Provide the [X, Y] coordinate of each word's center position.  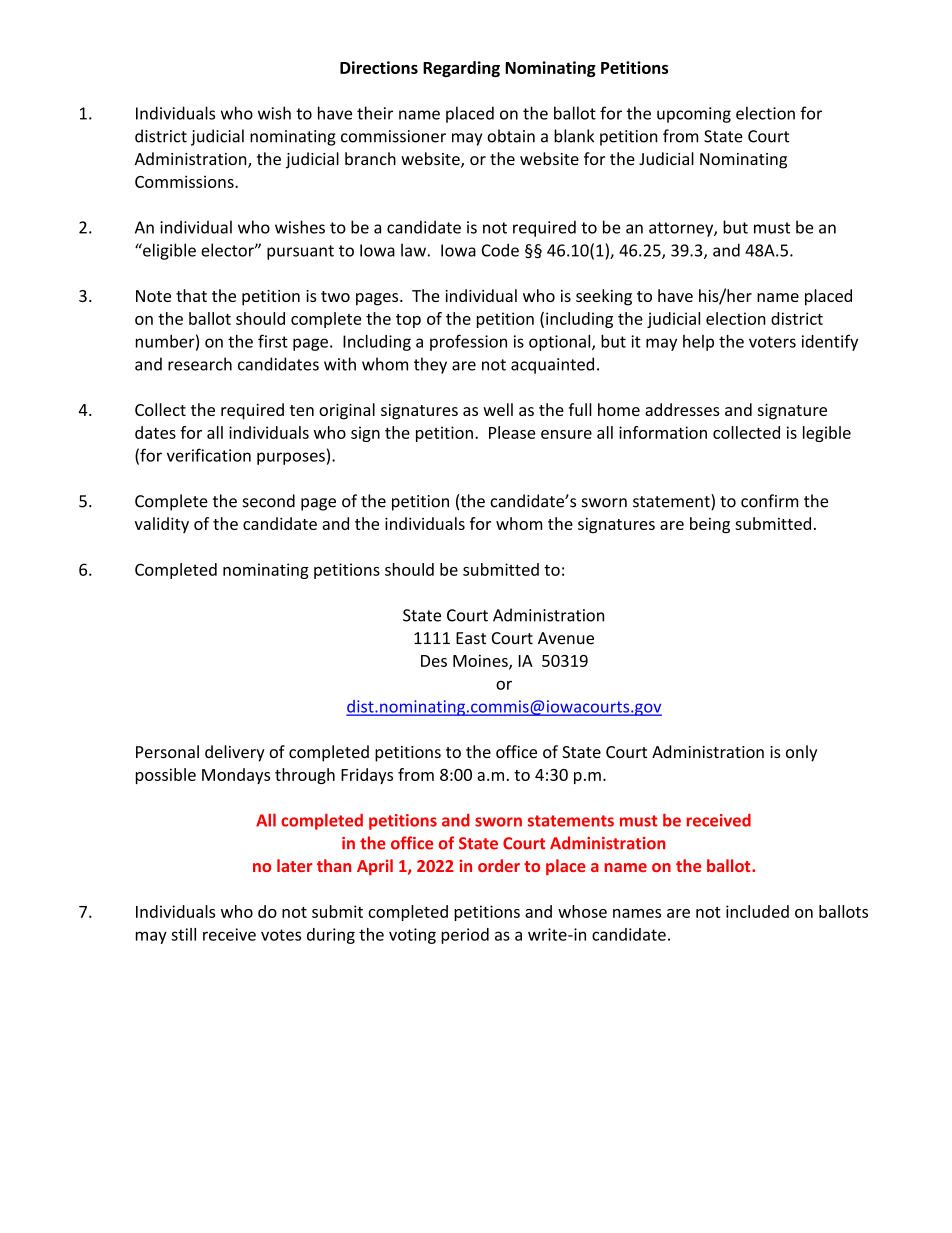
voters [772, 342]
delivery [235, 753]
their [375, 113]
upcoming [694, 115]
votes [281, 935]
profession [468, 342]
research [200, 364]
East [471, 638]
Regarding [461, 69]
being [710, 525]
